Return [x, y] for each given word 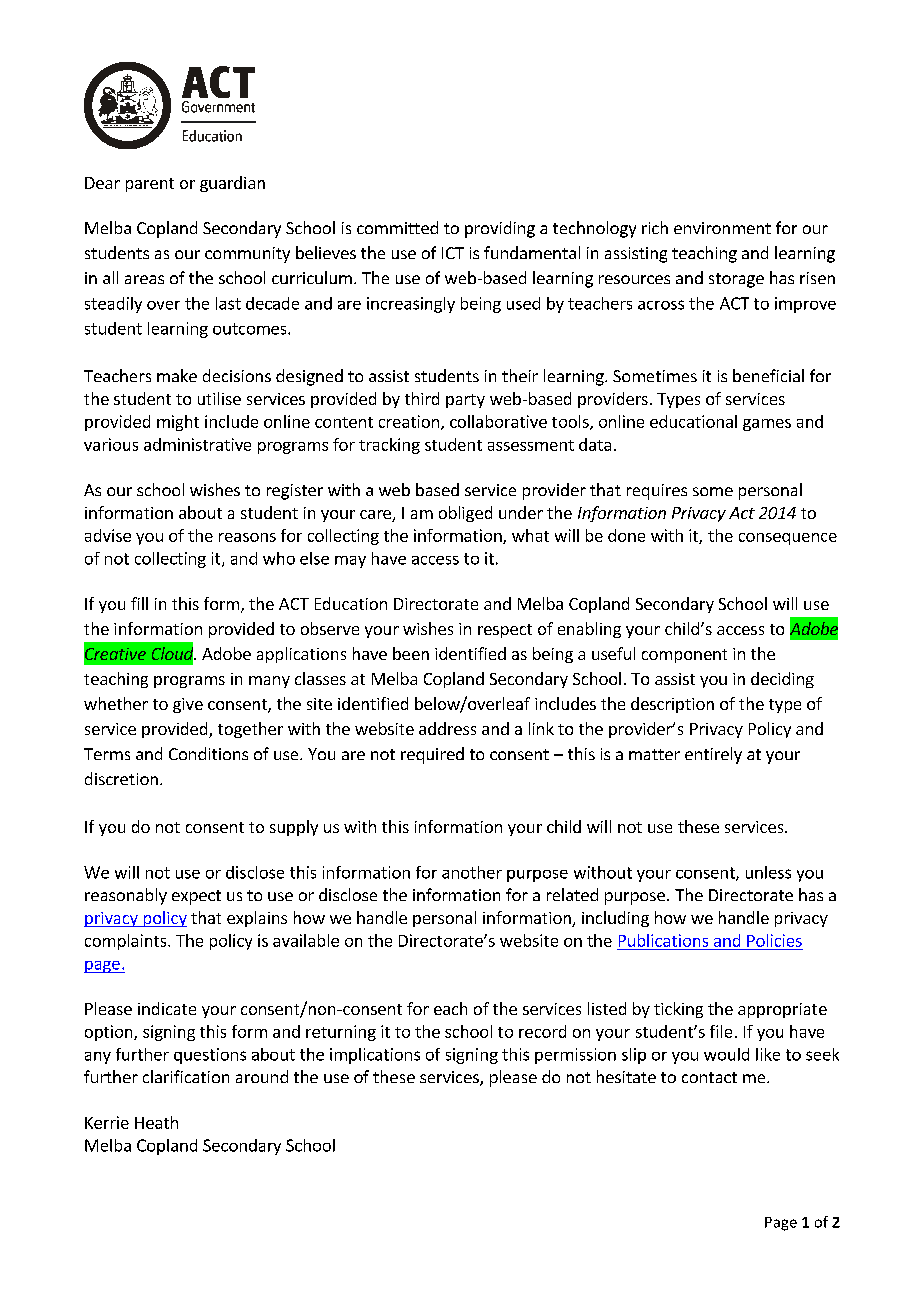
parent [150, 185]
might [178, 423]
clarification [186, 1076]
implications [375, 1056]
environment [722, 228]
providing [500, 229]
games [767, 425]
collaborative [498, 421]
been [411, 653]
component [684, 656]
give [188, 705]
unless [768, 872]
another [472, 872]
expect [196, 897]
